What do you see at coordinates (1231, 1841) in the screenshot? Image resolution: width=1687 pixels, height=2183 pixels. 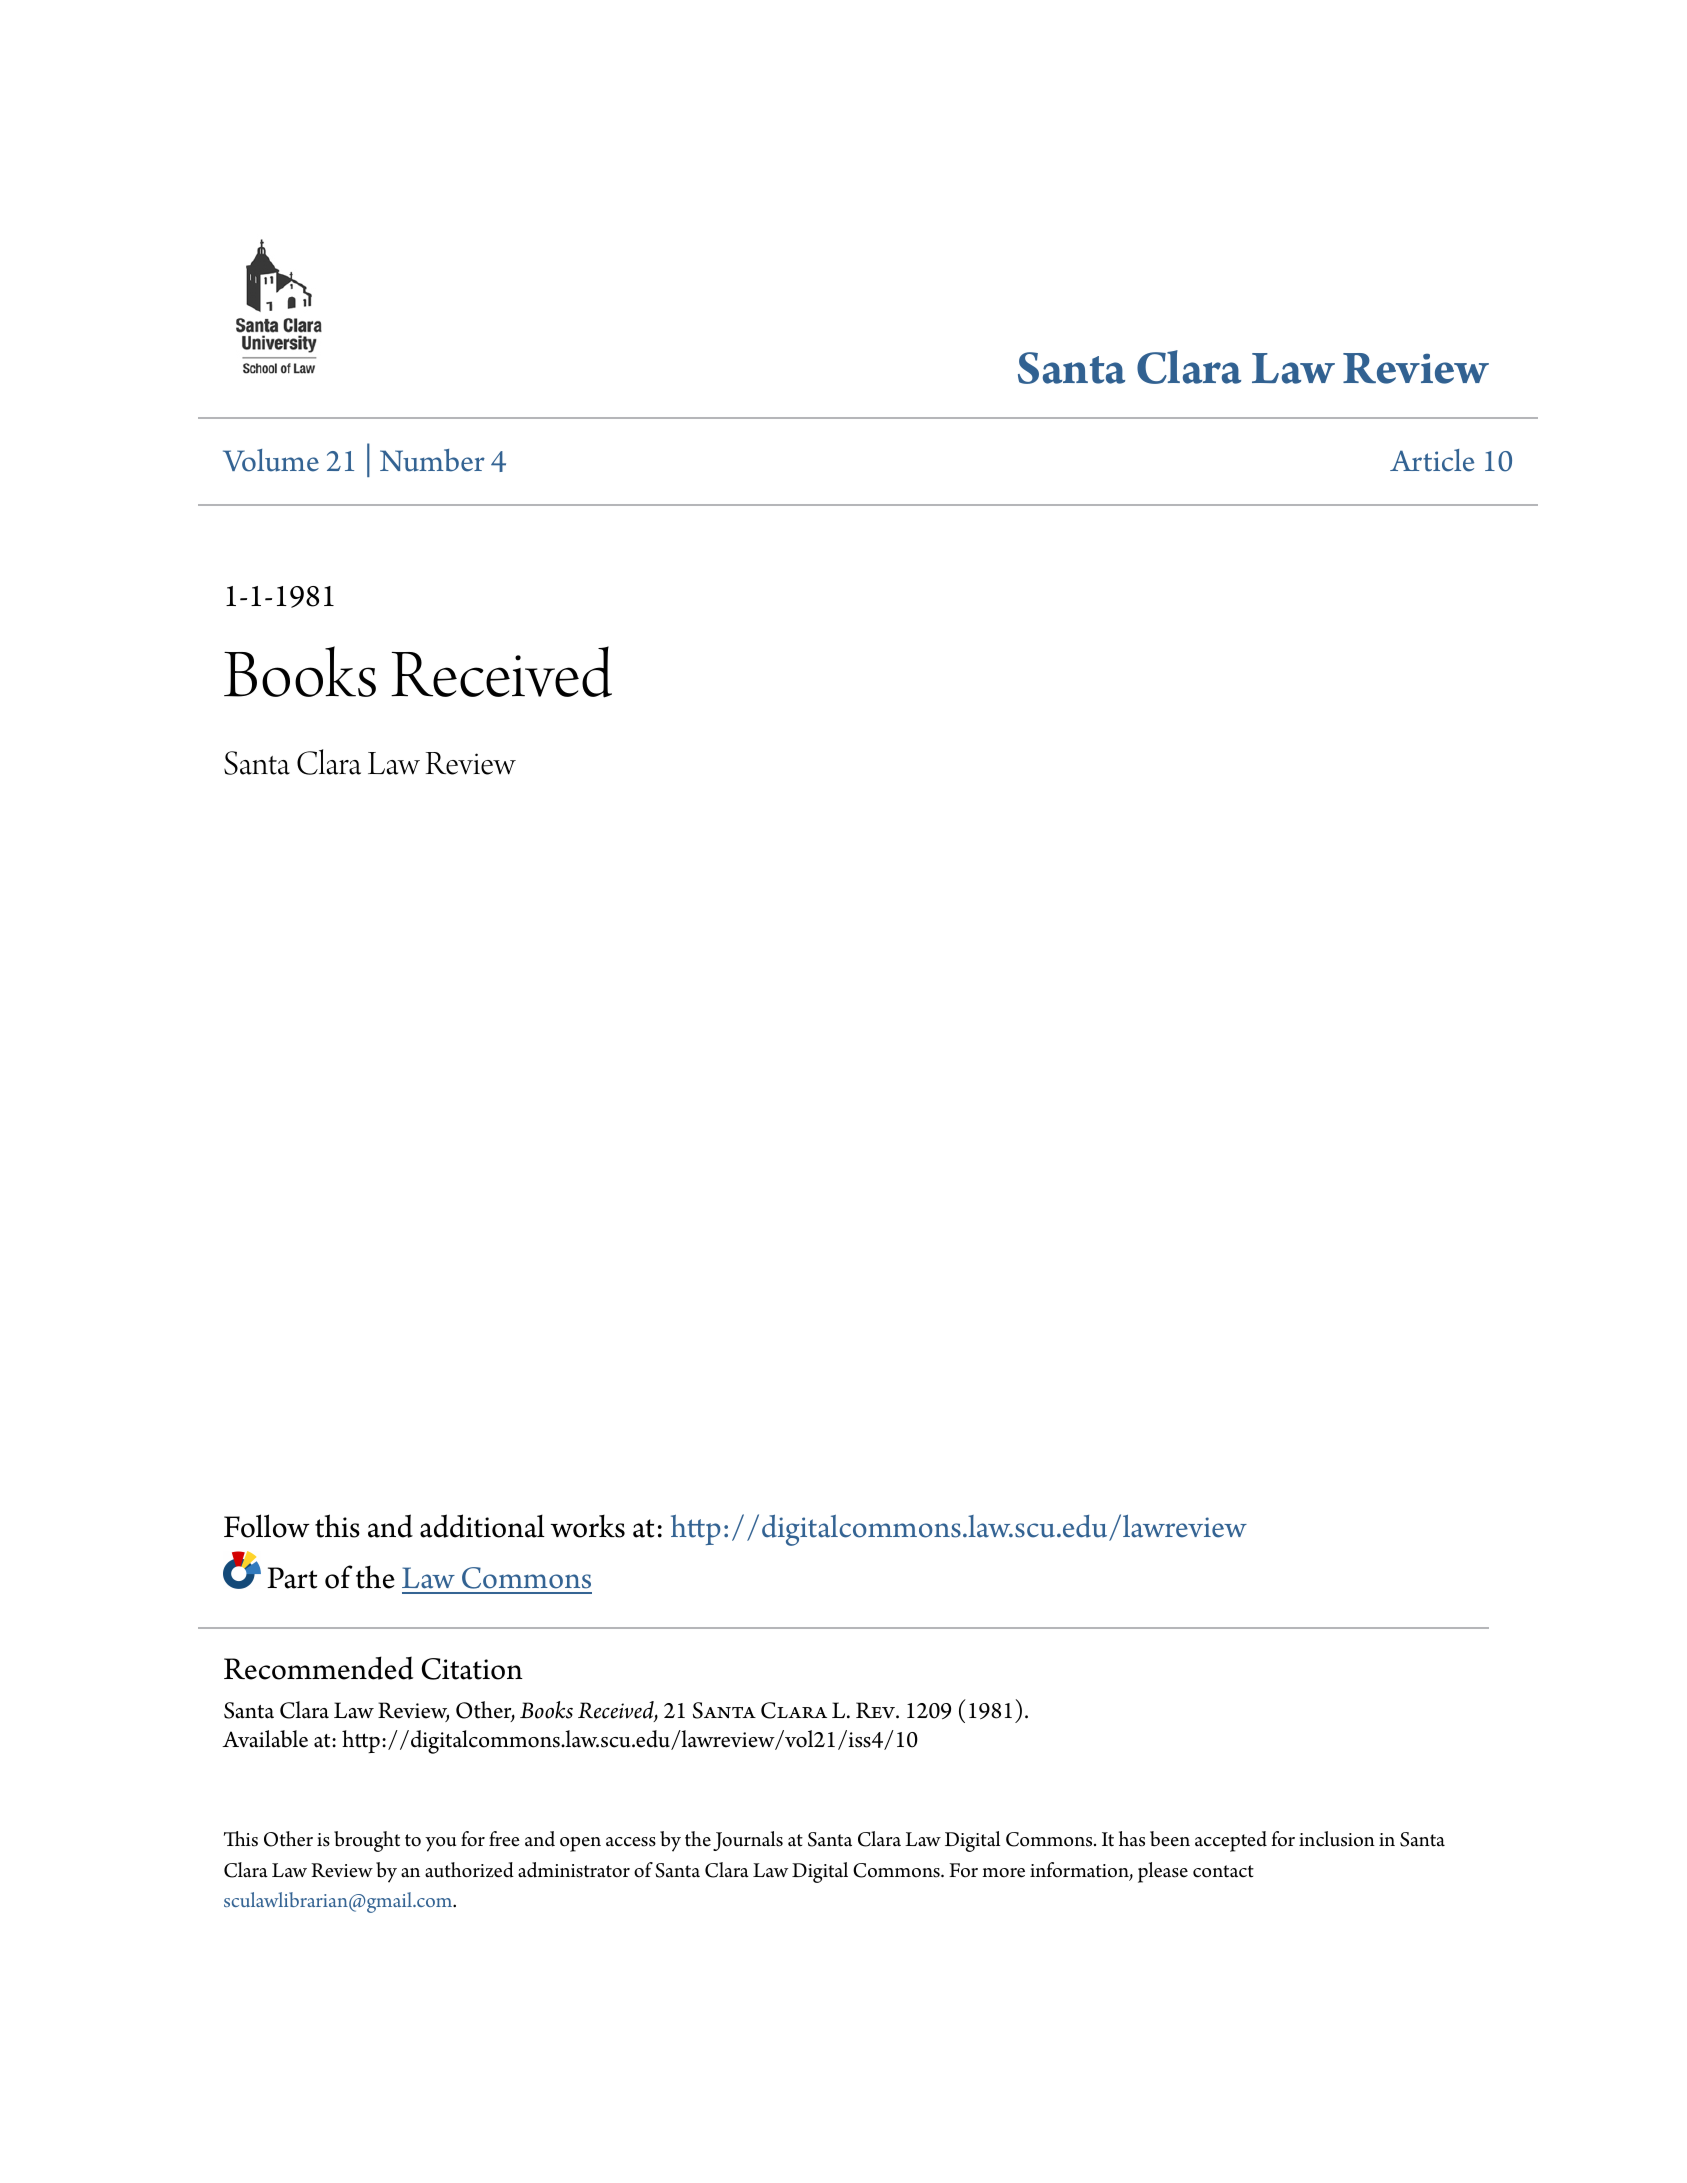 I see `accepted` at bounding box center [1231, 1841].
